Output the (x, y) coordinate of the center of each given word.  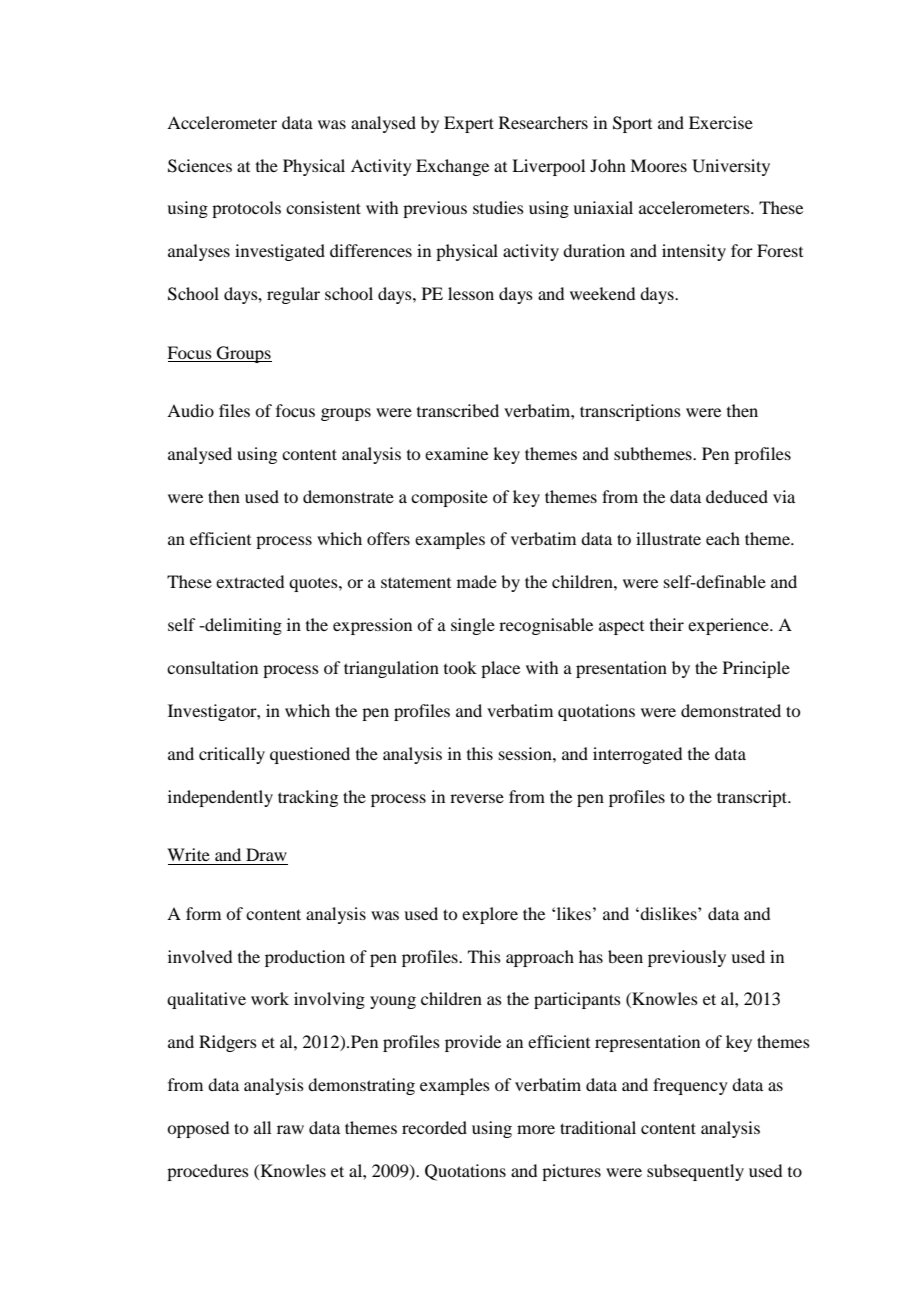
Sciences (200, 166)
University (731, 167)
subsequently (695, 1172)
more (536, 1129)
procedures (208, 1172)
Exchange (452, 167)
